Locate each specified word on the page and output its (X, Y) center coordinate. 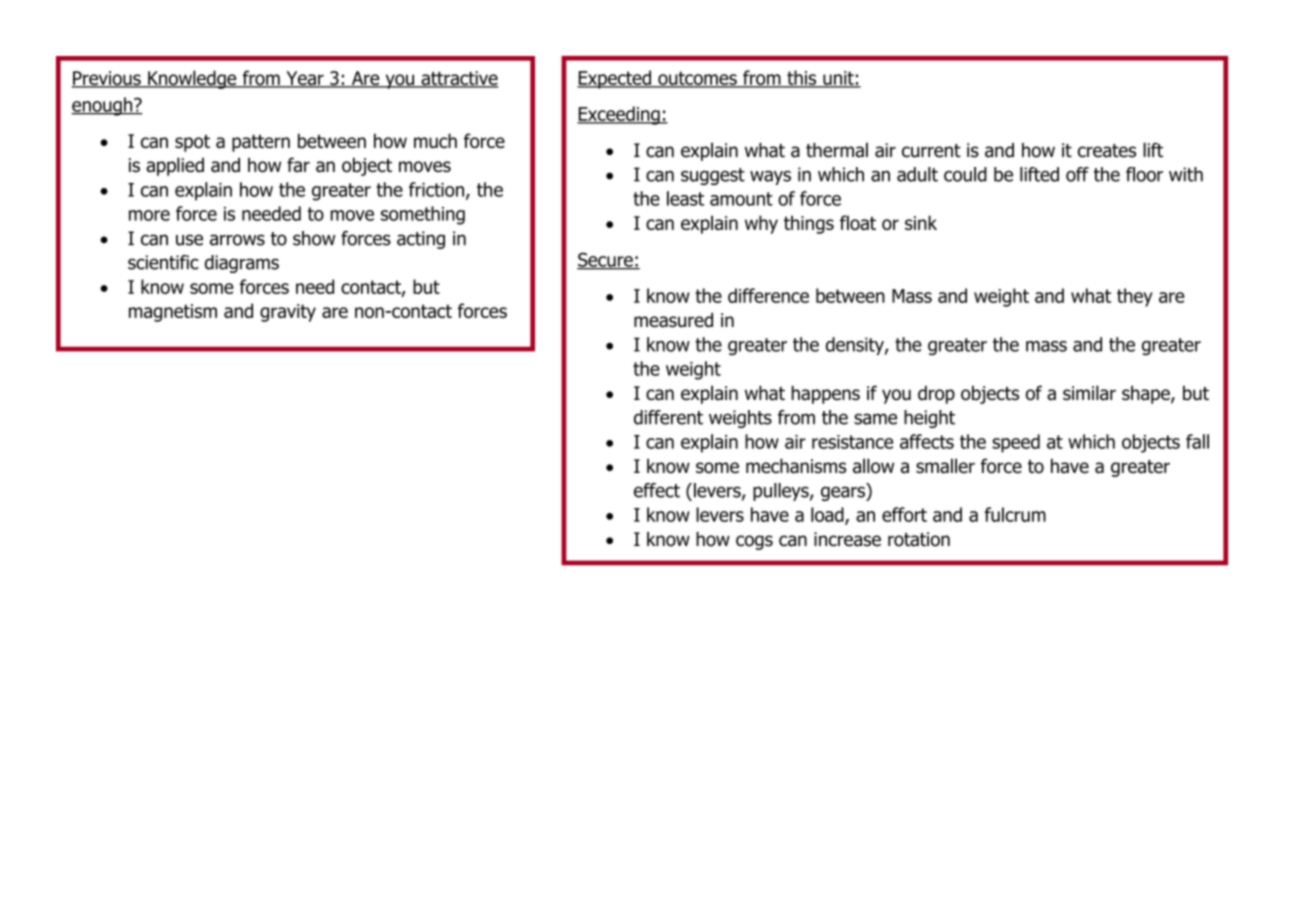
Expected (615, 79)
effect (657, 490)
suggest (713, 176)
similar (1089, 393)
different (668, 417)
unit (838, 79)
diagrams (242, 264)
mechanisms (796, 466)
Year (305, 79)
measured (673, 320)
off (1077, 174)
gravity (288, 313)
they (1135, 297)
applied (175, 166)
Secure (606, 260)
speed (1016, 443)
